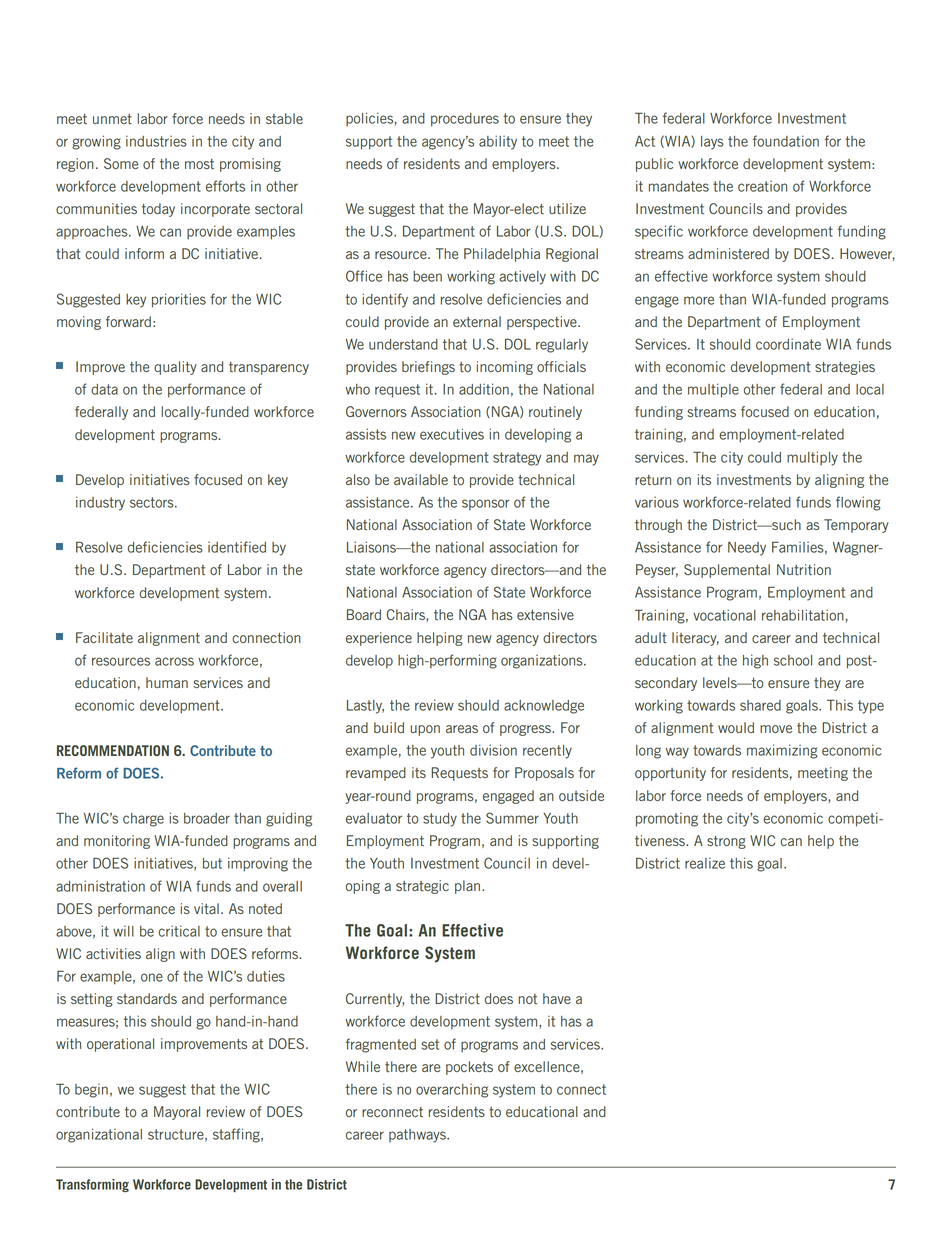 The width and height of the screenshot is (952, 1233). I want to click on pathways, so click(418, 1136).
